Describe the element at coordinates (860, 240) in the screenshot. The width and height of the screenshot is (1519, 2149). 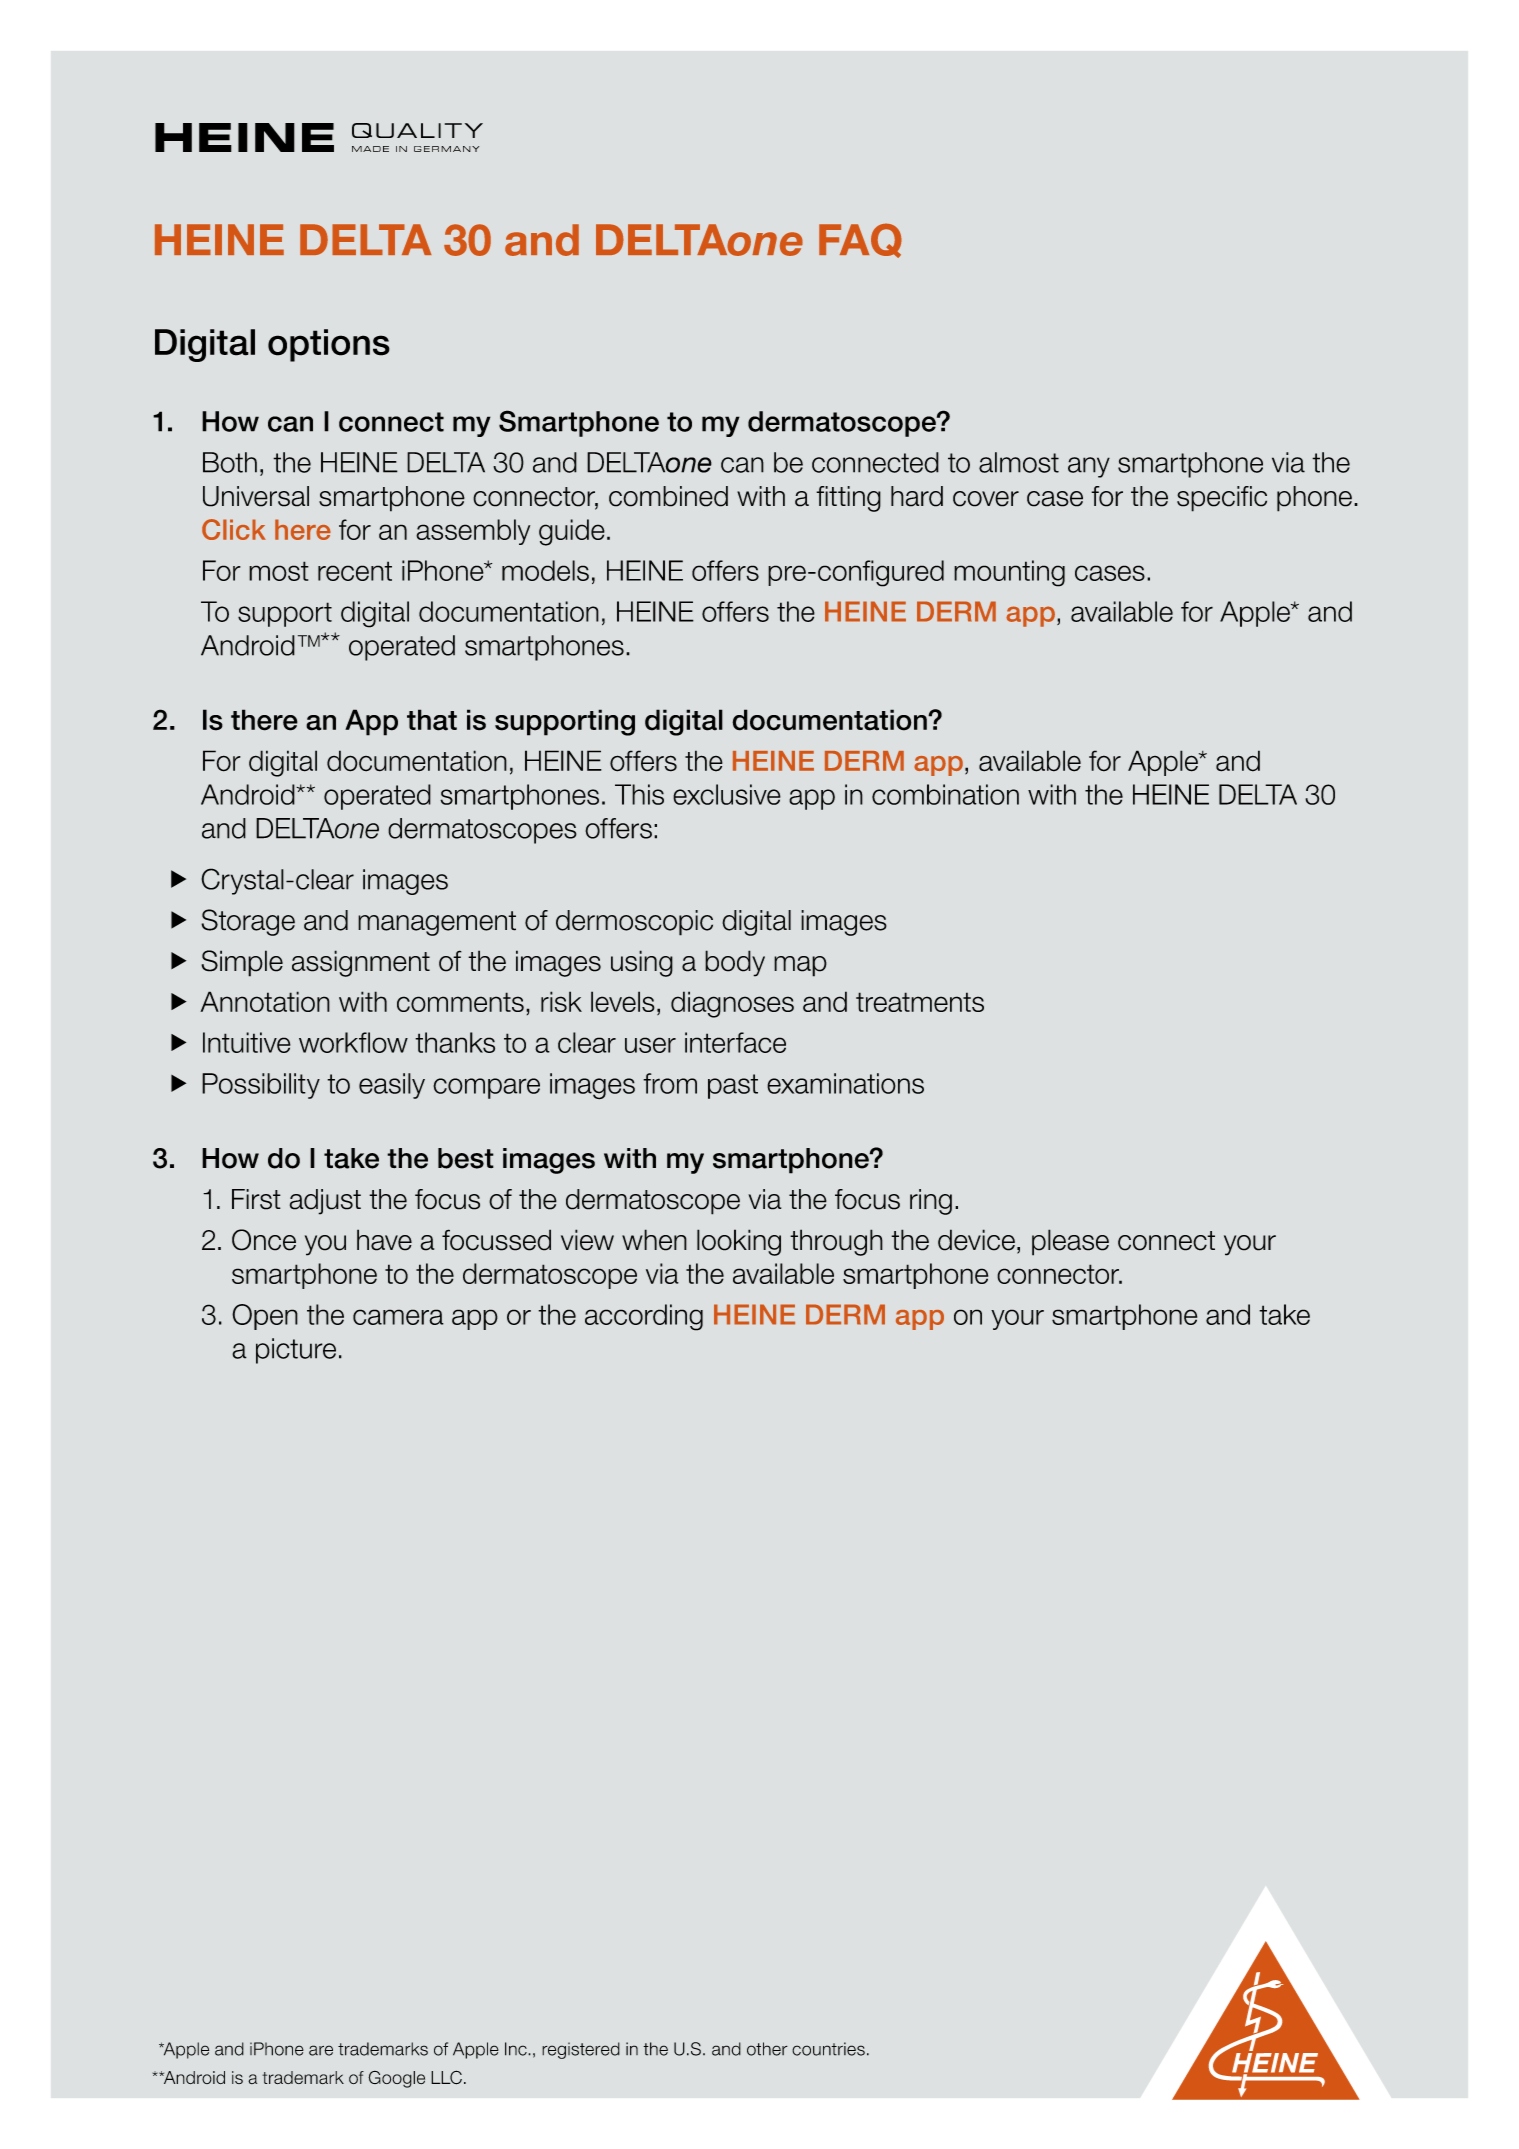
I see `FAQ` at that location.
